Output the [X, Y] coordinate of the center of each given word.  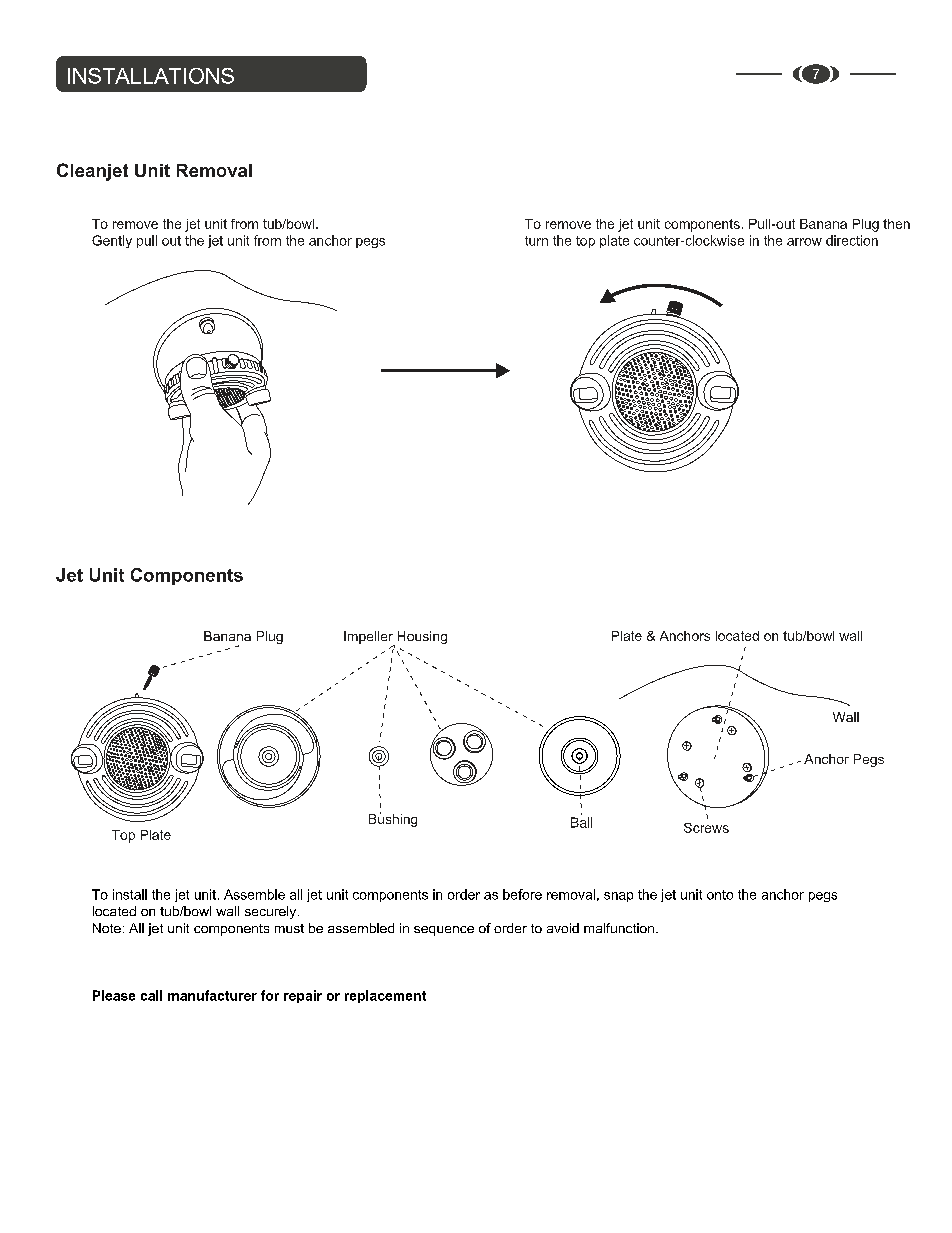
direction [852, 240]
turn [536, 241]
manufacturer [212, 995]
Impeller [369, 638]
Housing [422, 637]
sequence [444, 931]
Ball [581, 822]
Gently [112, 241]
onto [720, 895]
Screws [706, 828]
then [896, 224]
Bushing [393, 819]
